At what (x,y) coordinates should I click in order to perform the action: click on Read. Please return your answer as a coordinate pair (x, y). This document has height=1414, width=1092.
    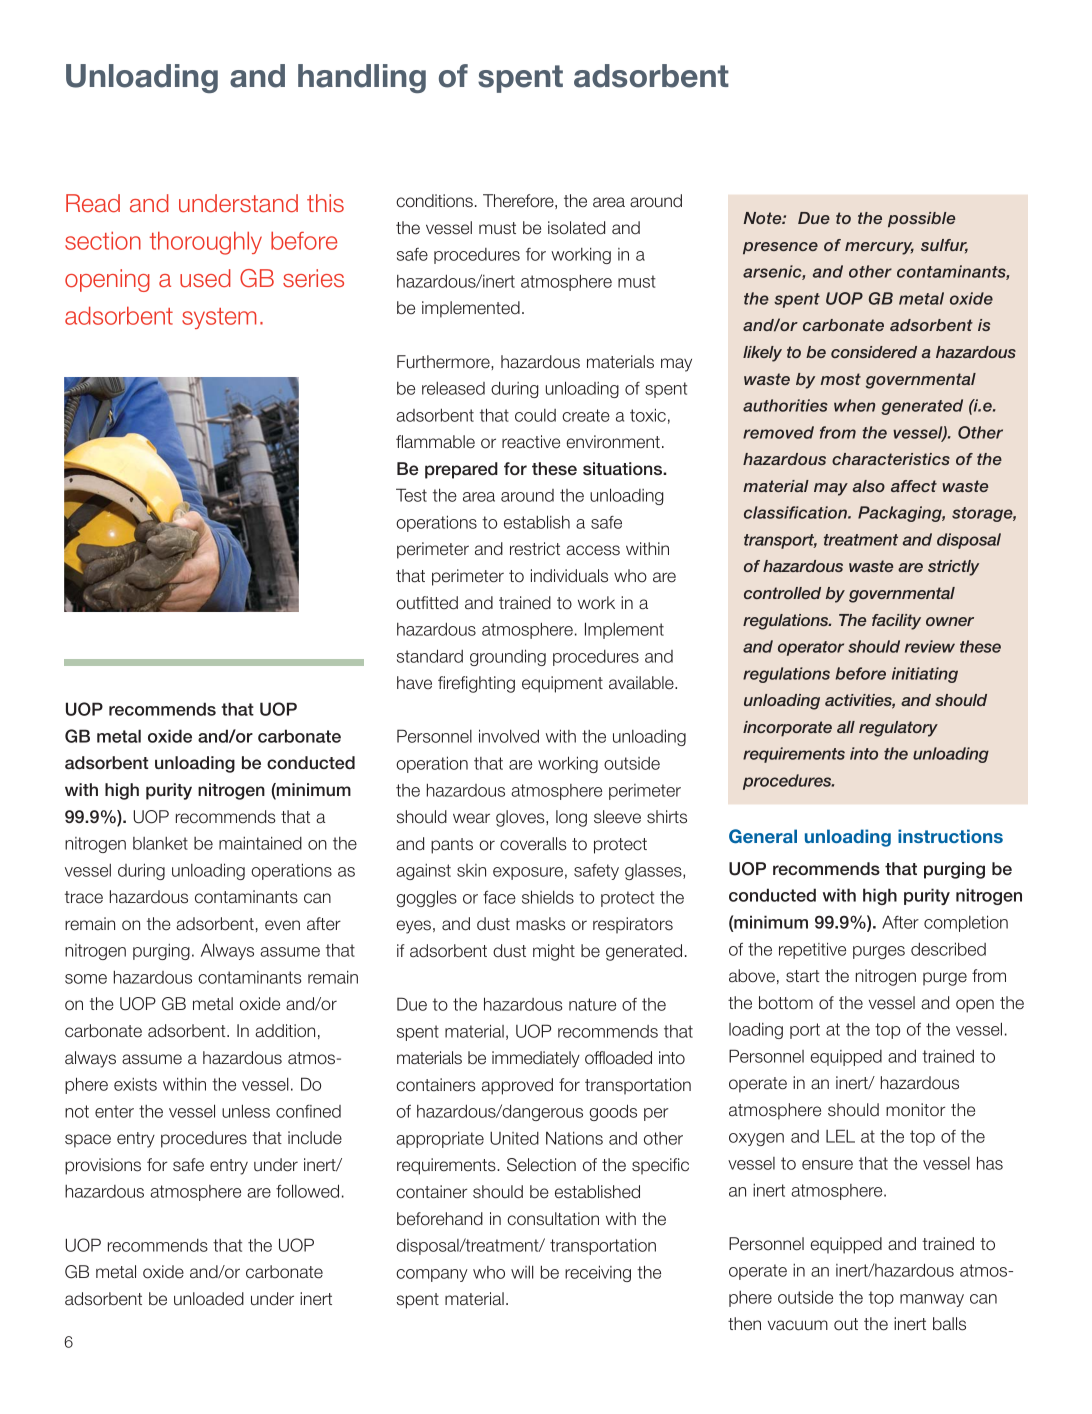
    Looking at the image, I should click on (93, 203).
